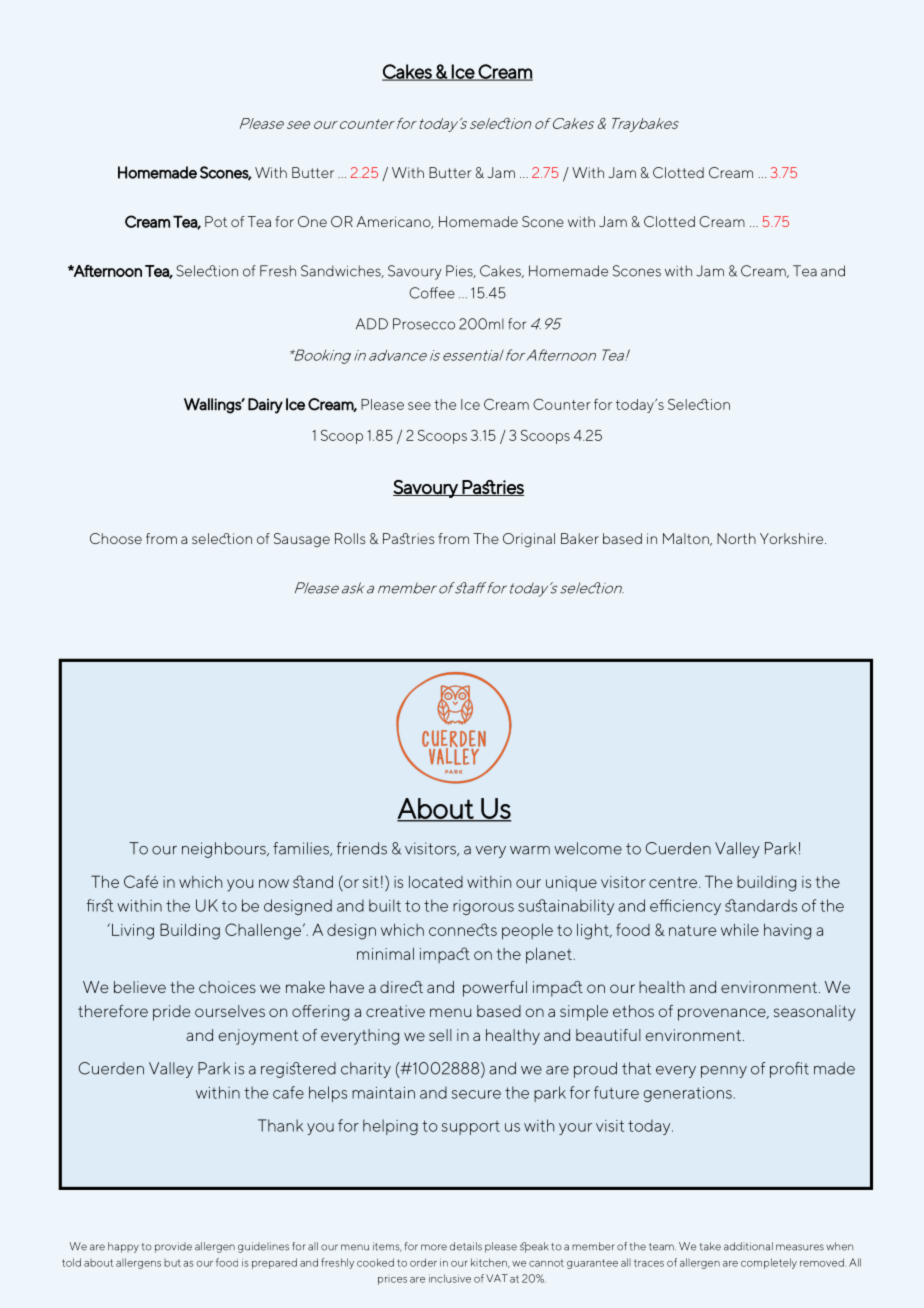  Describe the element at coordinates (173, 1247) in the screenshot. I see `provide` at that location.
